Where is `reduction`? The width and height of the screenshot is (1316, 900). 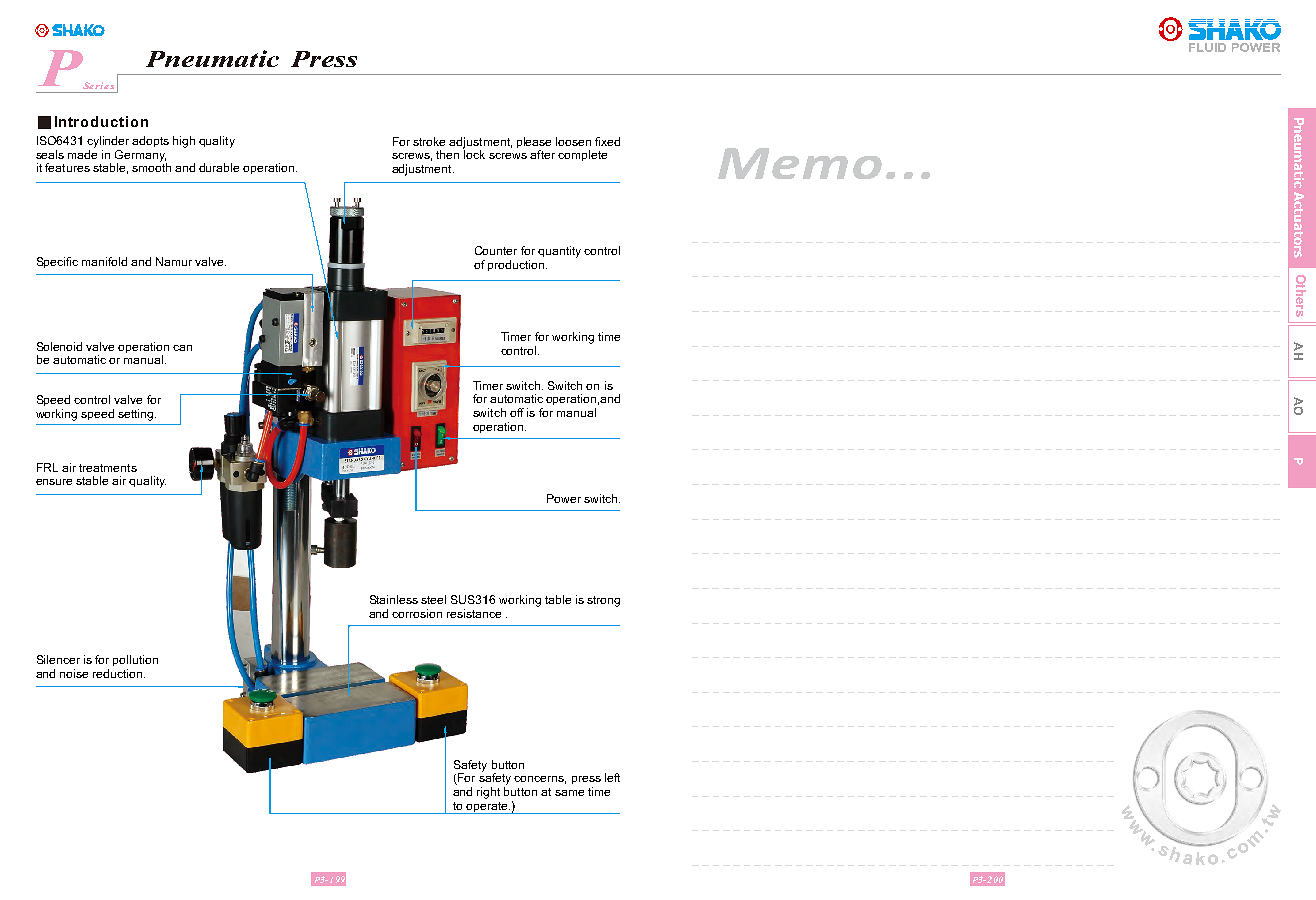 reduction is located at coordinates (117, 673).
